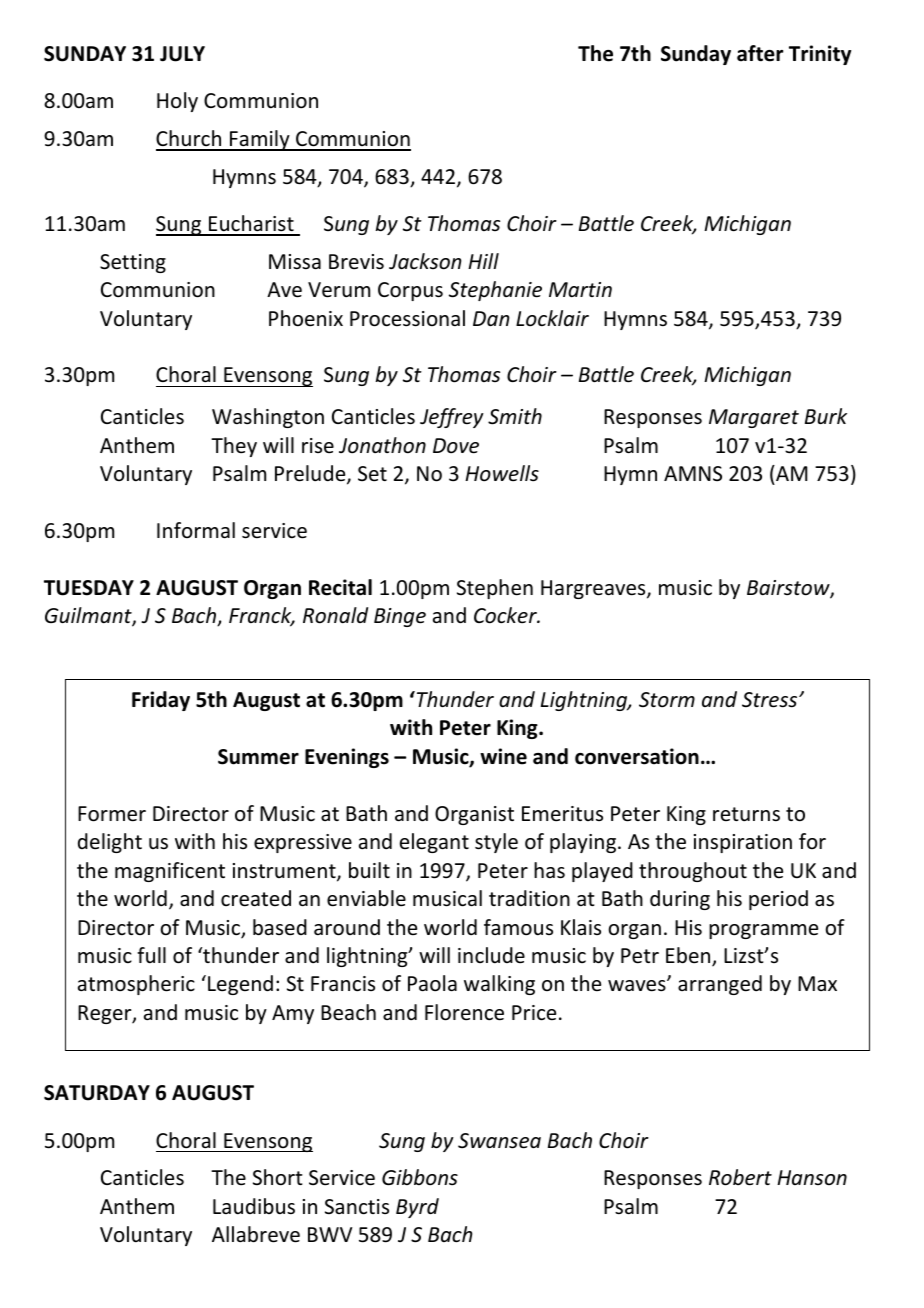 The image size is (924, 1308). Describe the element at coordinates (177, 102) in the screenshot. I see `Holy` at that location.
